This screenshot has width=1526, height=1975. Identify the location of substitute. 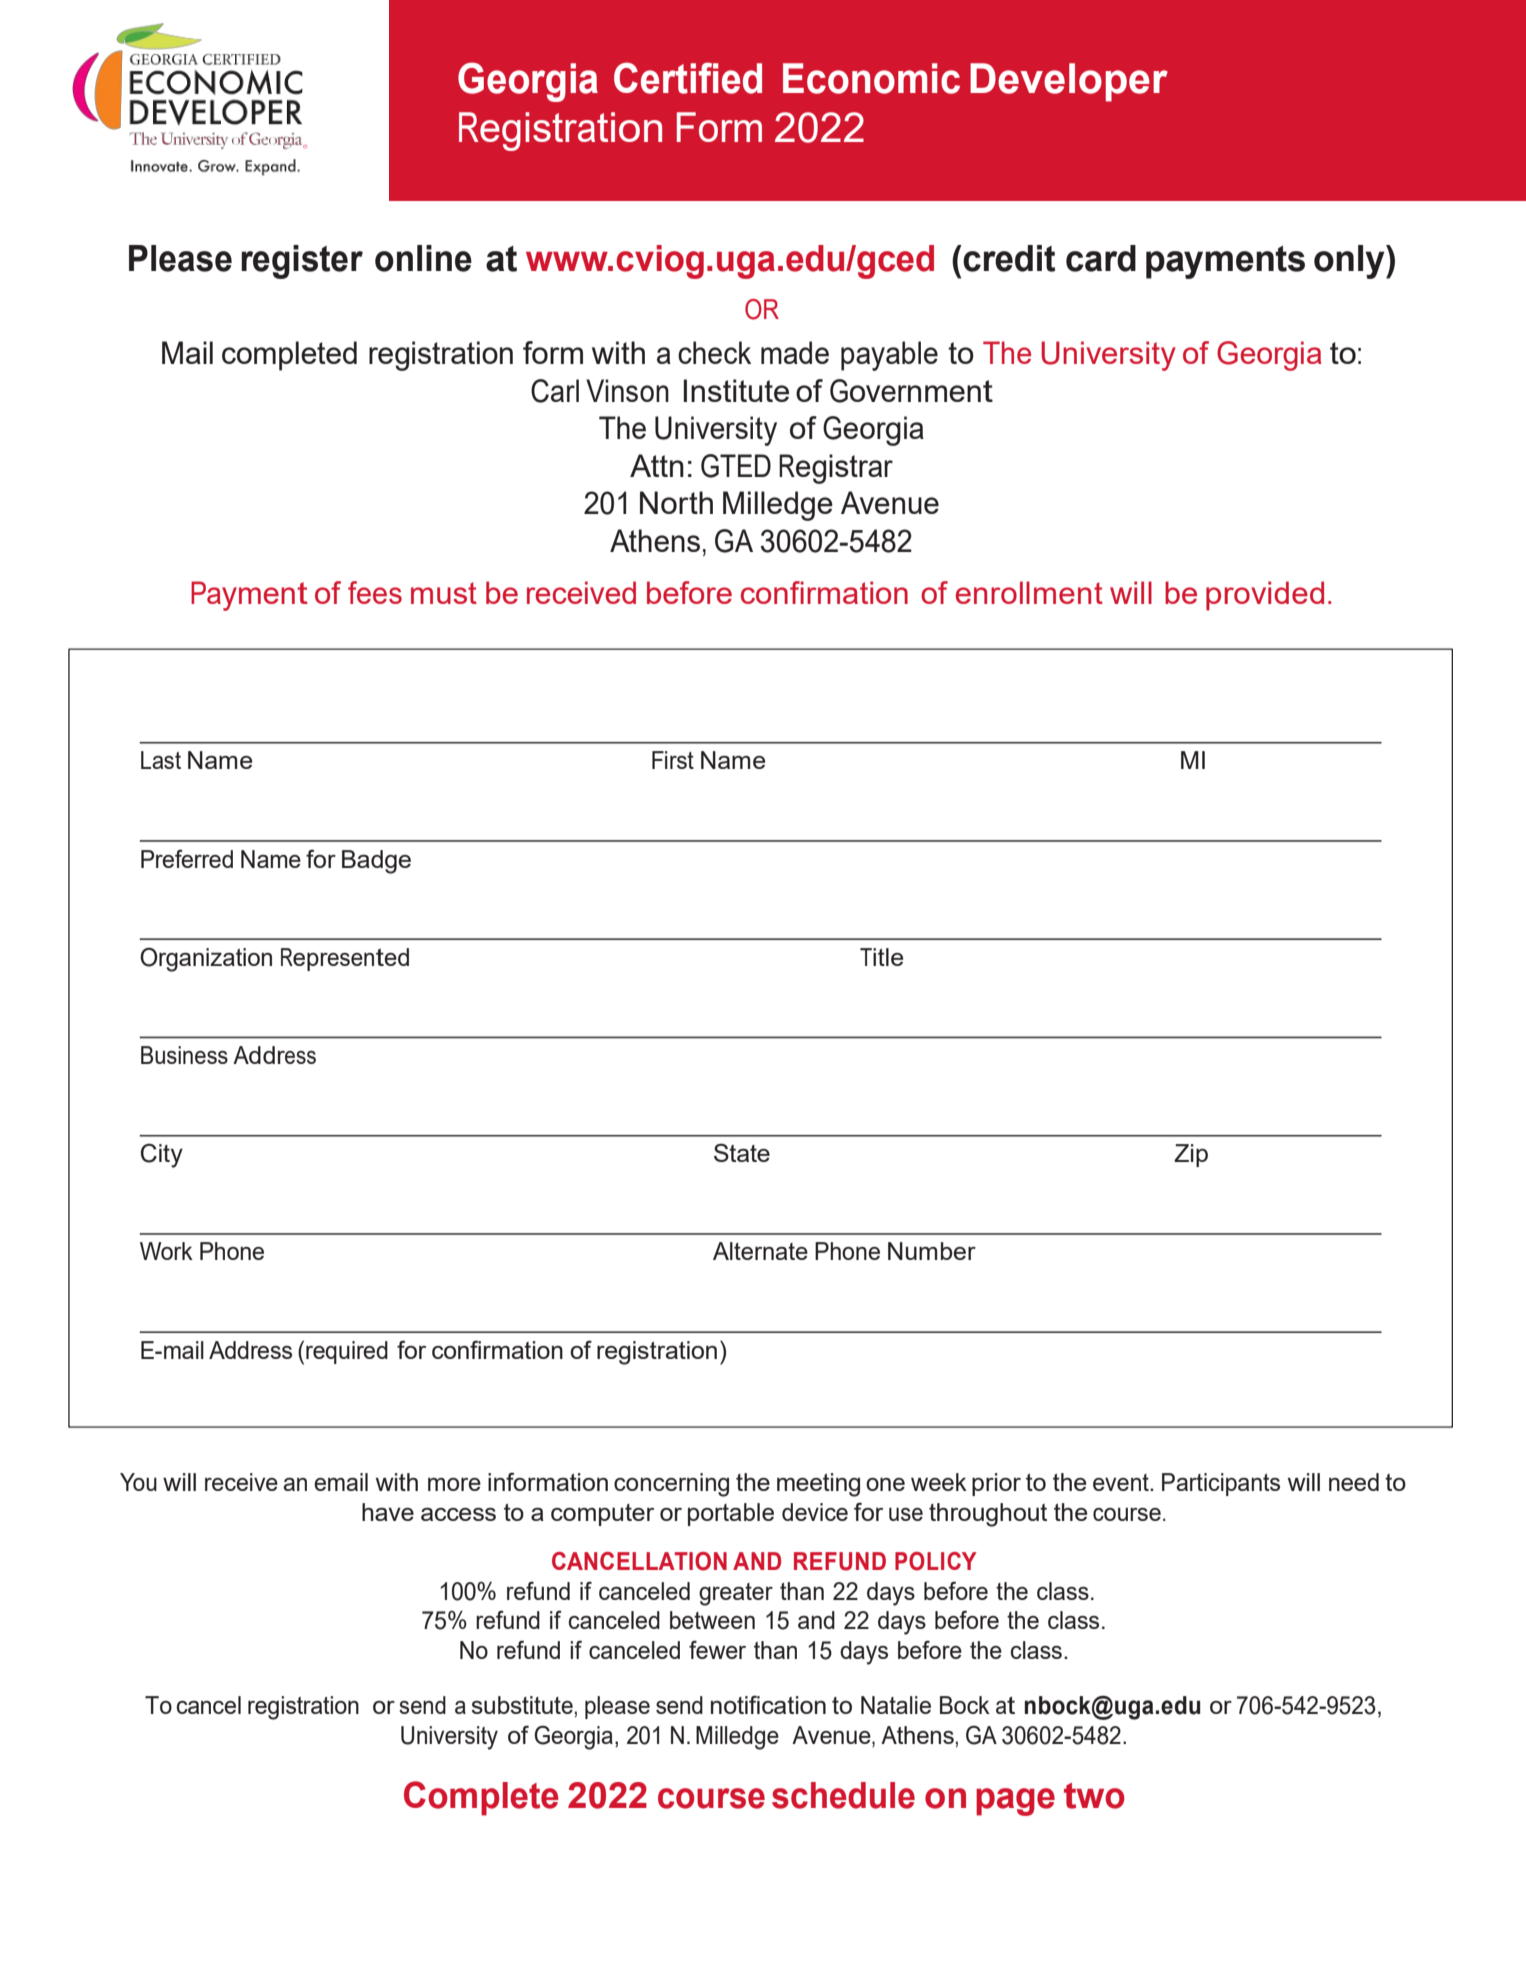
(522, 1705).
